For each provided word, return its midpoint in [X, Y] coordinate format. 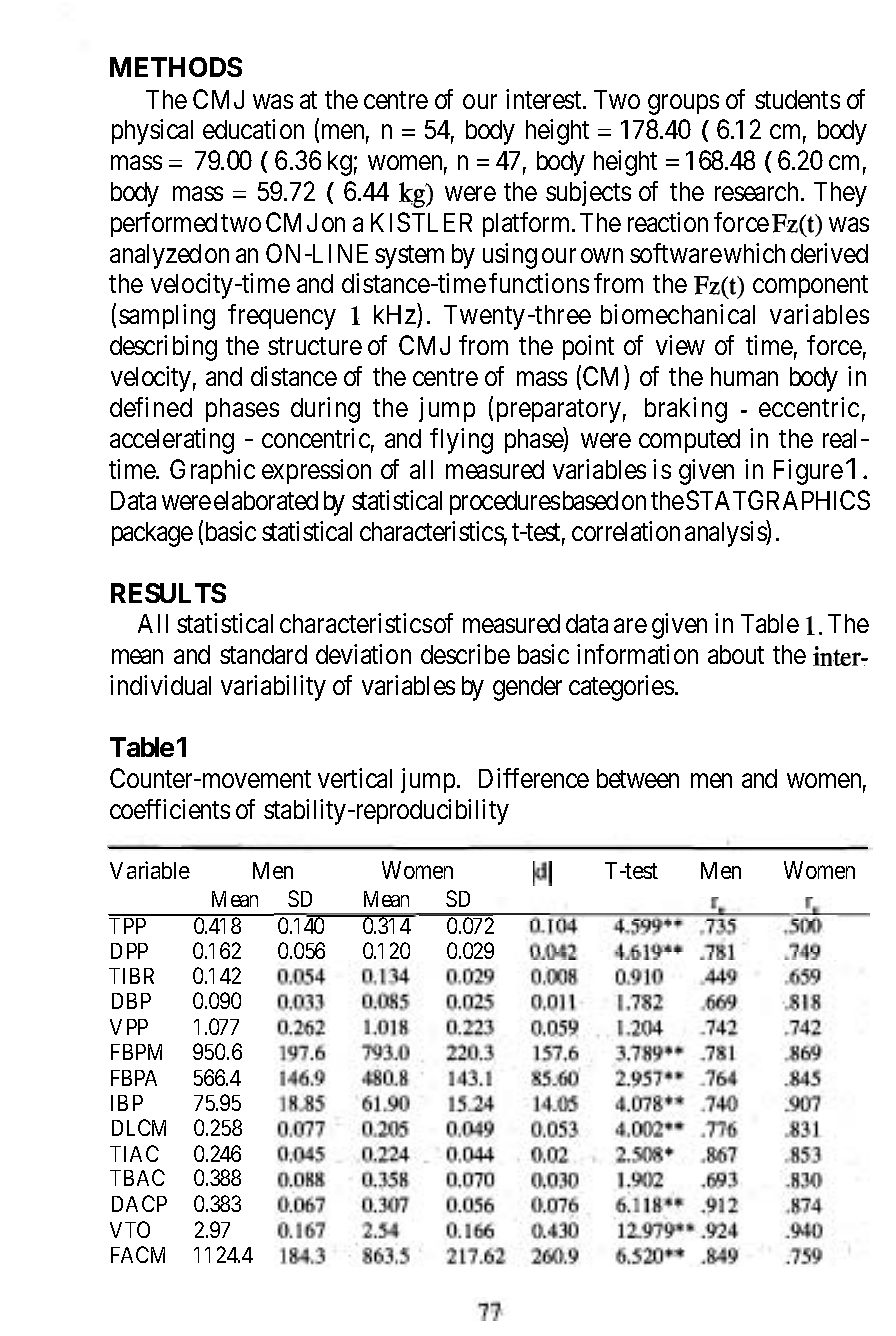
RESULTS [168, 593]
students [797, 99]
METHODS [176, 67]
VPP [129, 1027]
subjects [588, 193]
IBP [127, 1103]
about [736, 654]
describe [465, 654]
